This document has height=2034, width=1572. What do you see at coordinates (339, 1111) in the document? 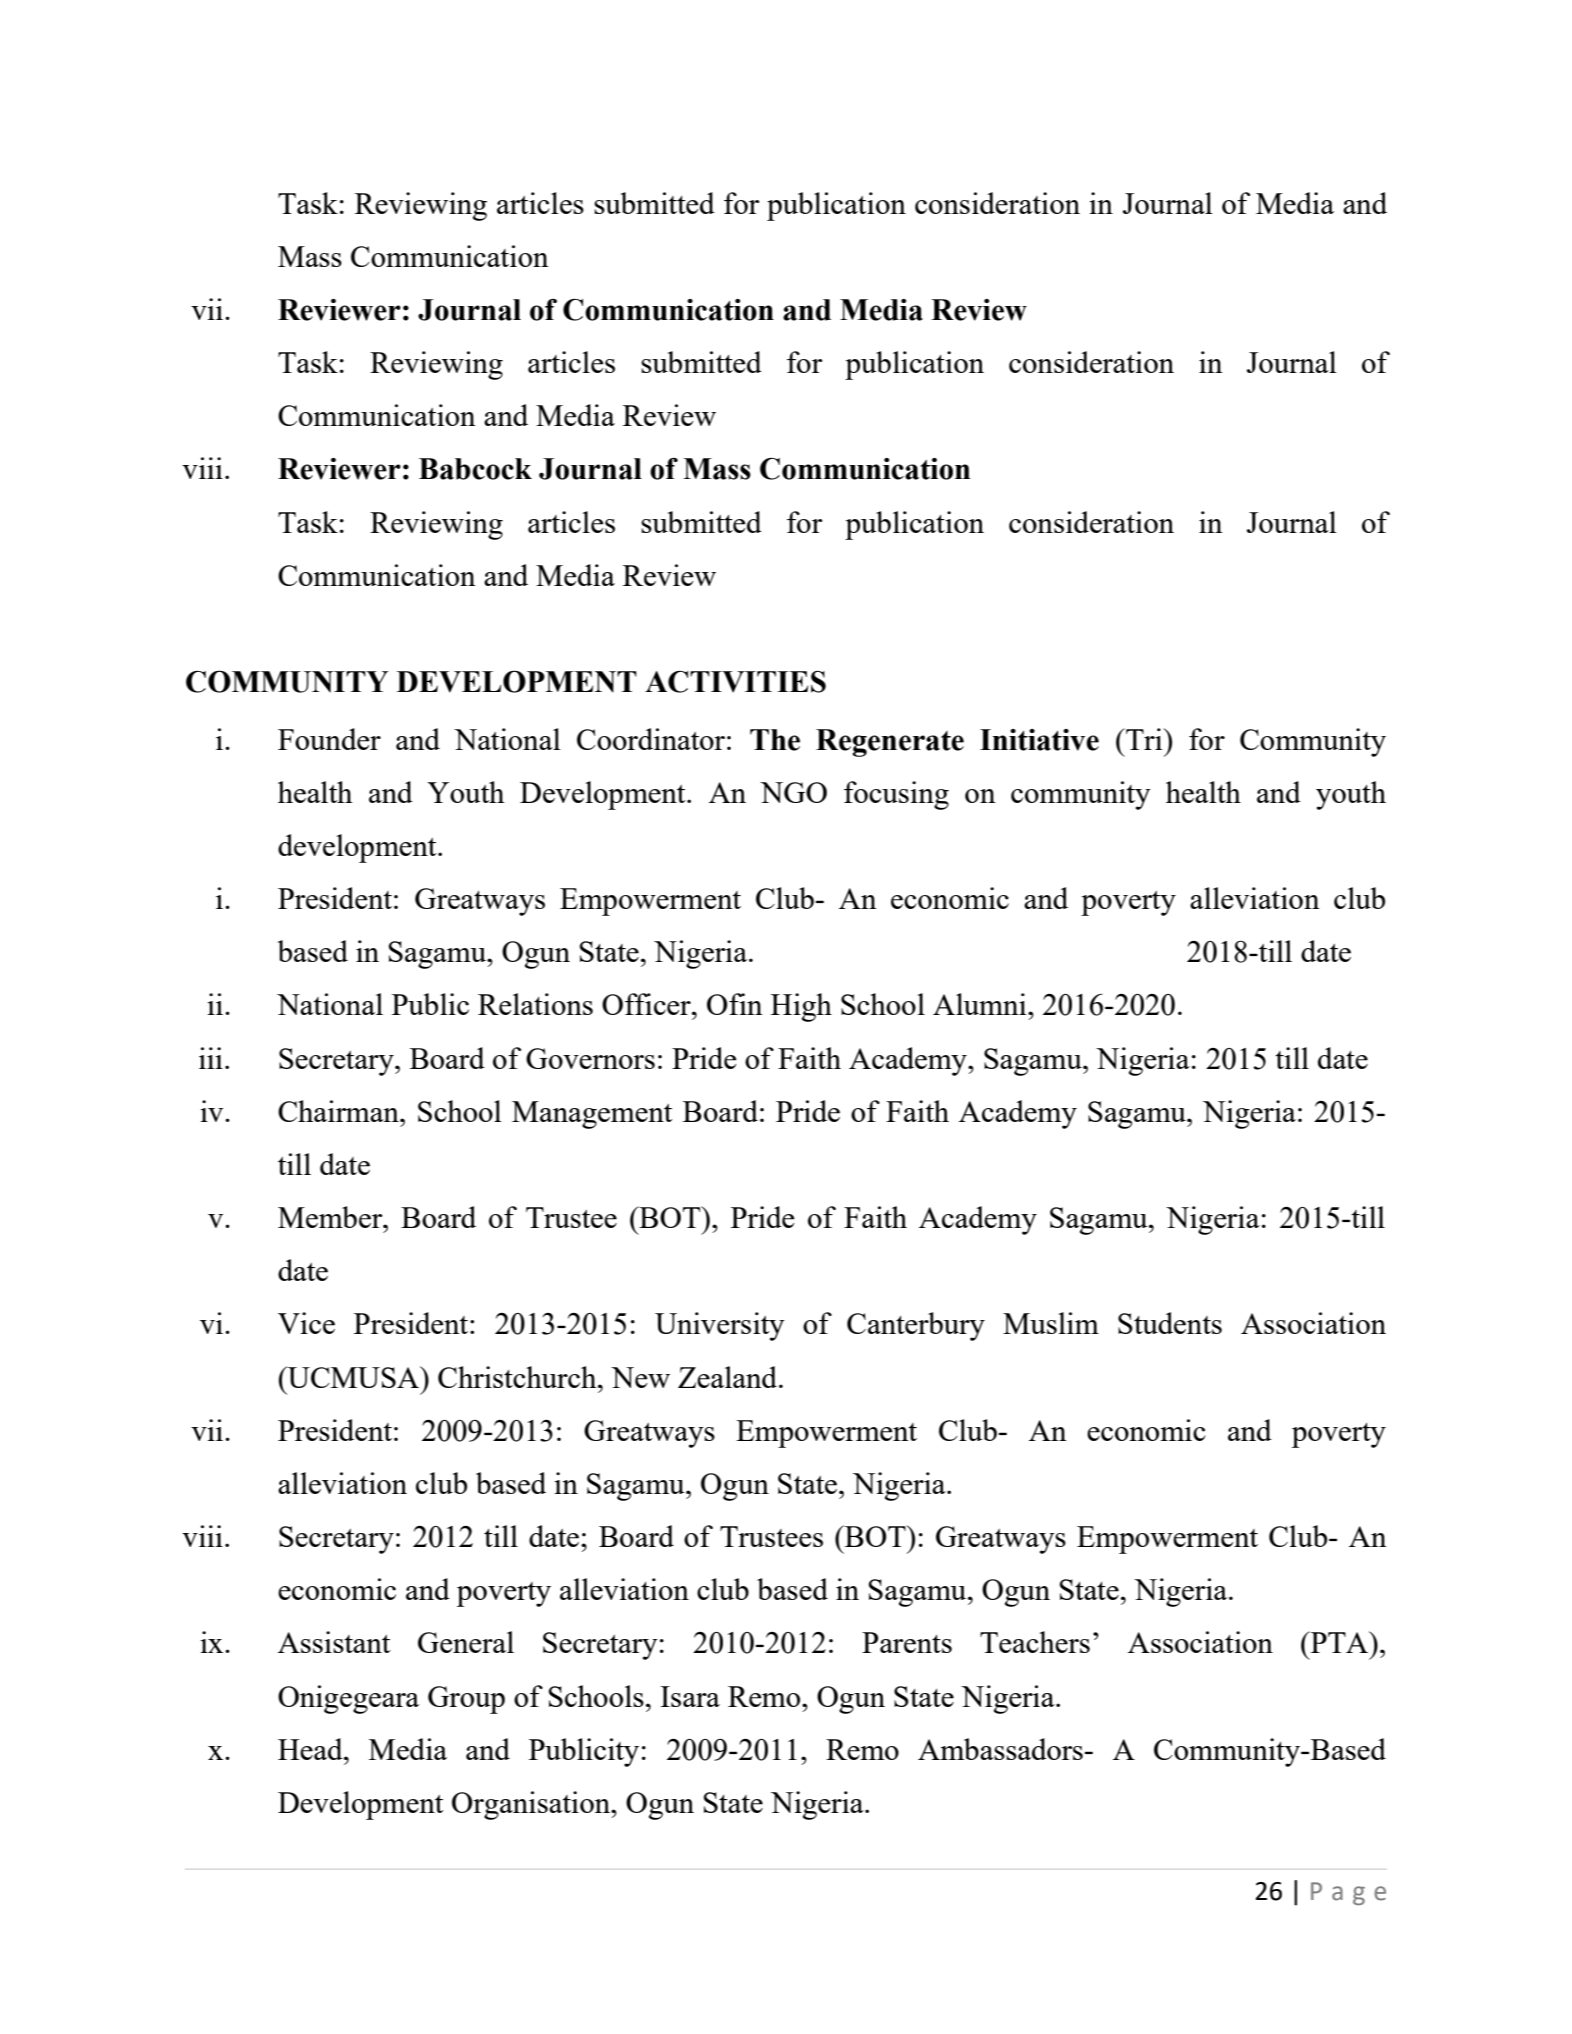
I see `Chairman` at bounding box center [339, 1111].
